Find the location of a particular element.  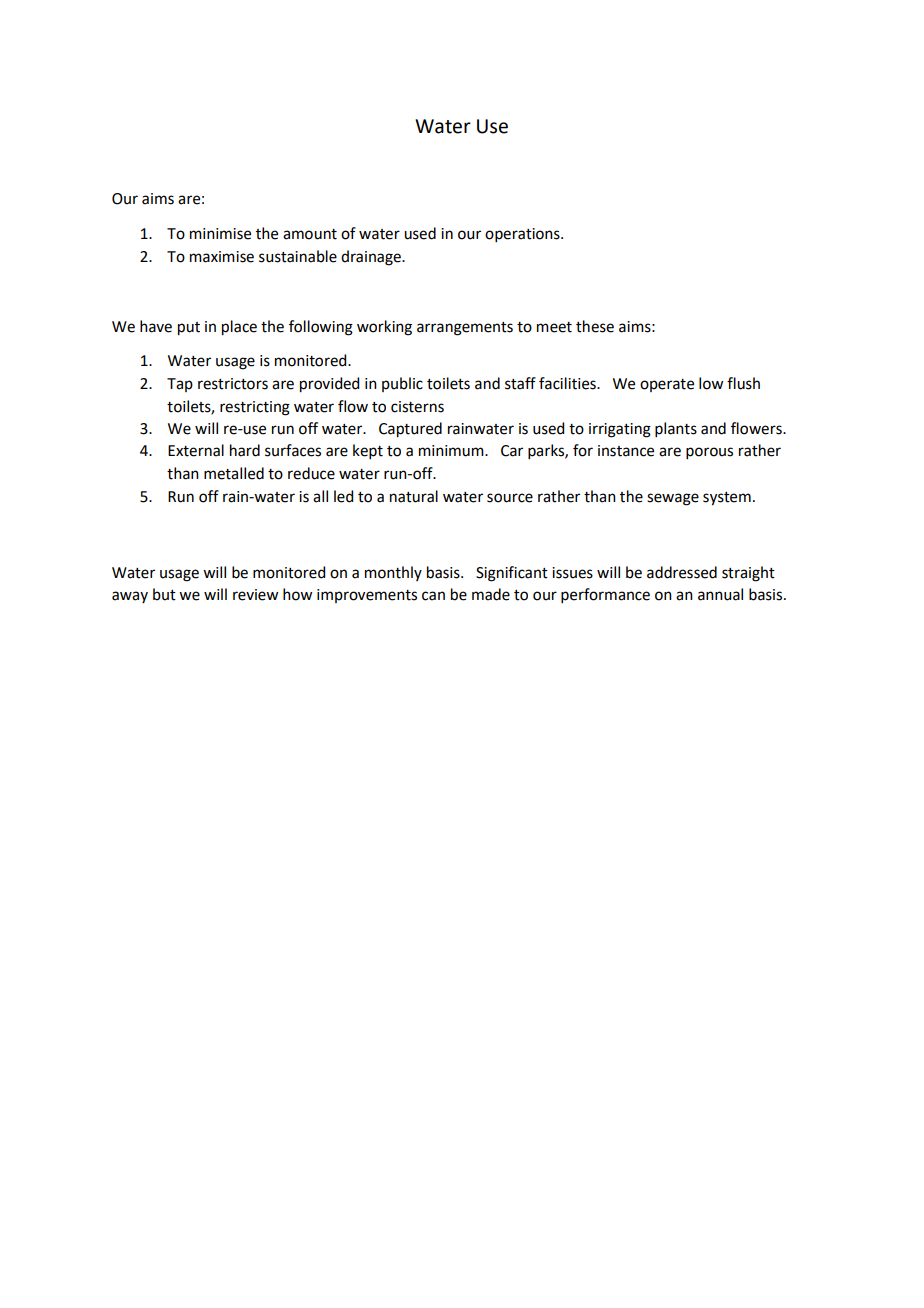

cisterns is located at coordinates (417, 407).
